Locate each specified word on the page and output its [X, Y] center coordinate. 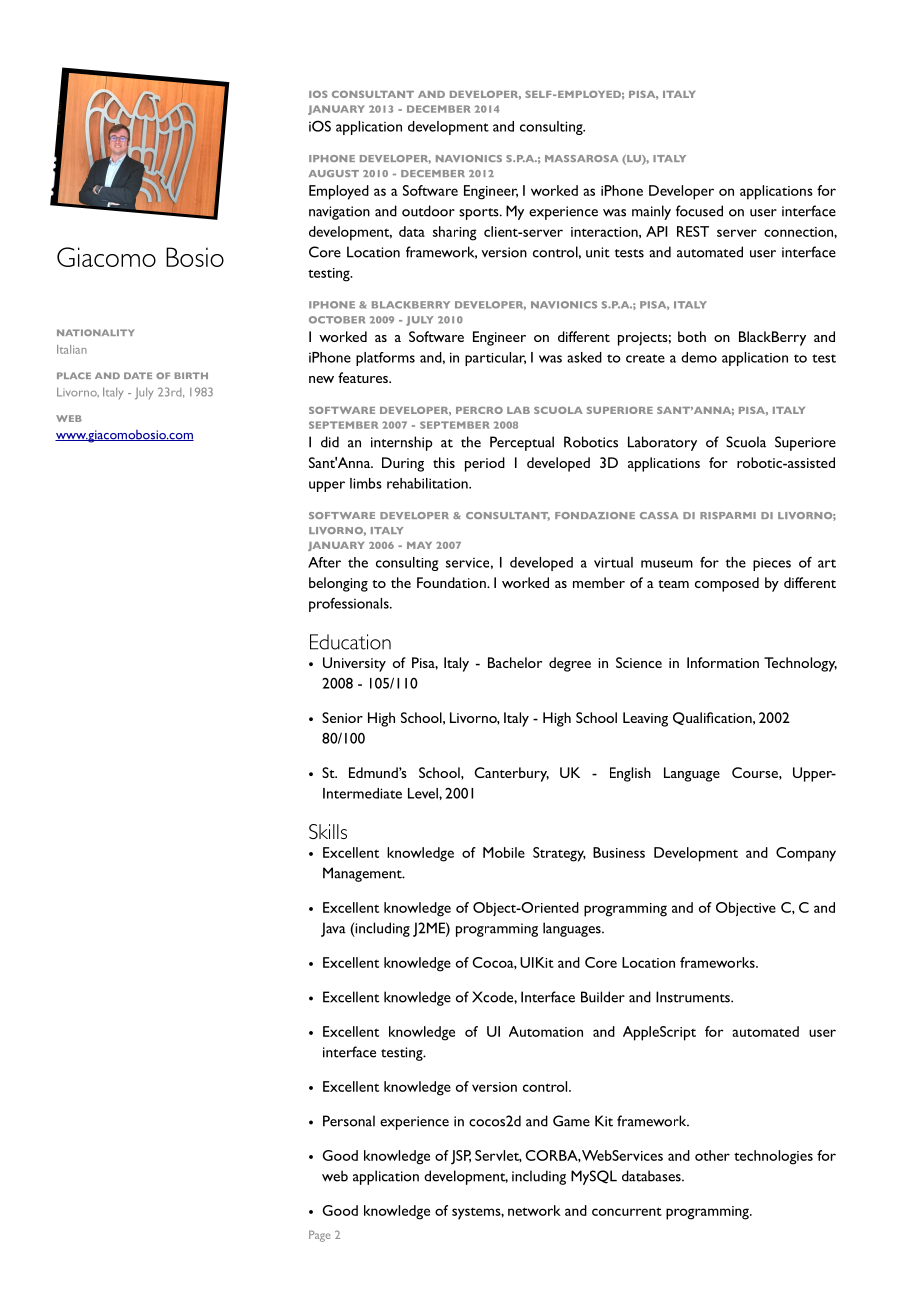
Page [319, 1236]
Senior [342, 717]
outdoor [428, 211]
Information [723, 662]
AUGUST [334, 173]
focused [699, 211]
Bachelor [515, 662]
